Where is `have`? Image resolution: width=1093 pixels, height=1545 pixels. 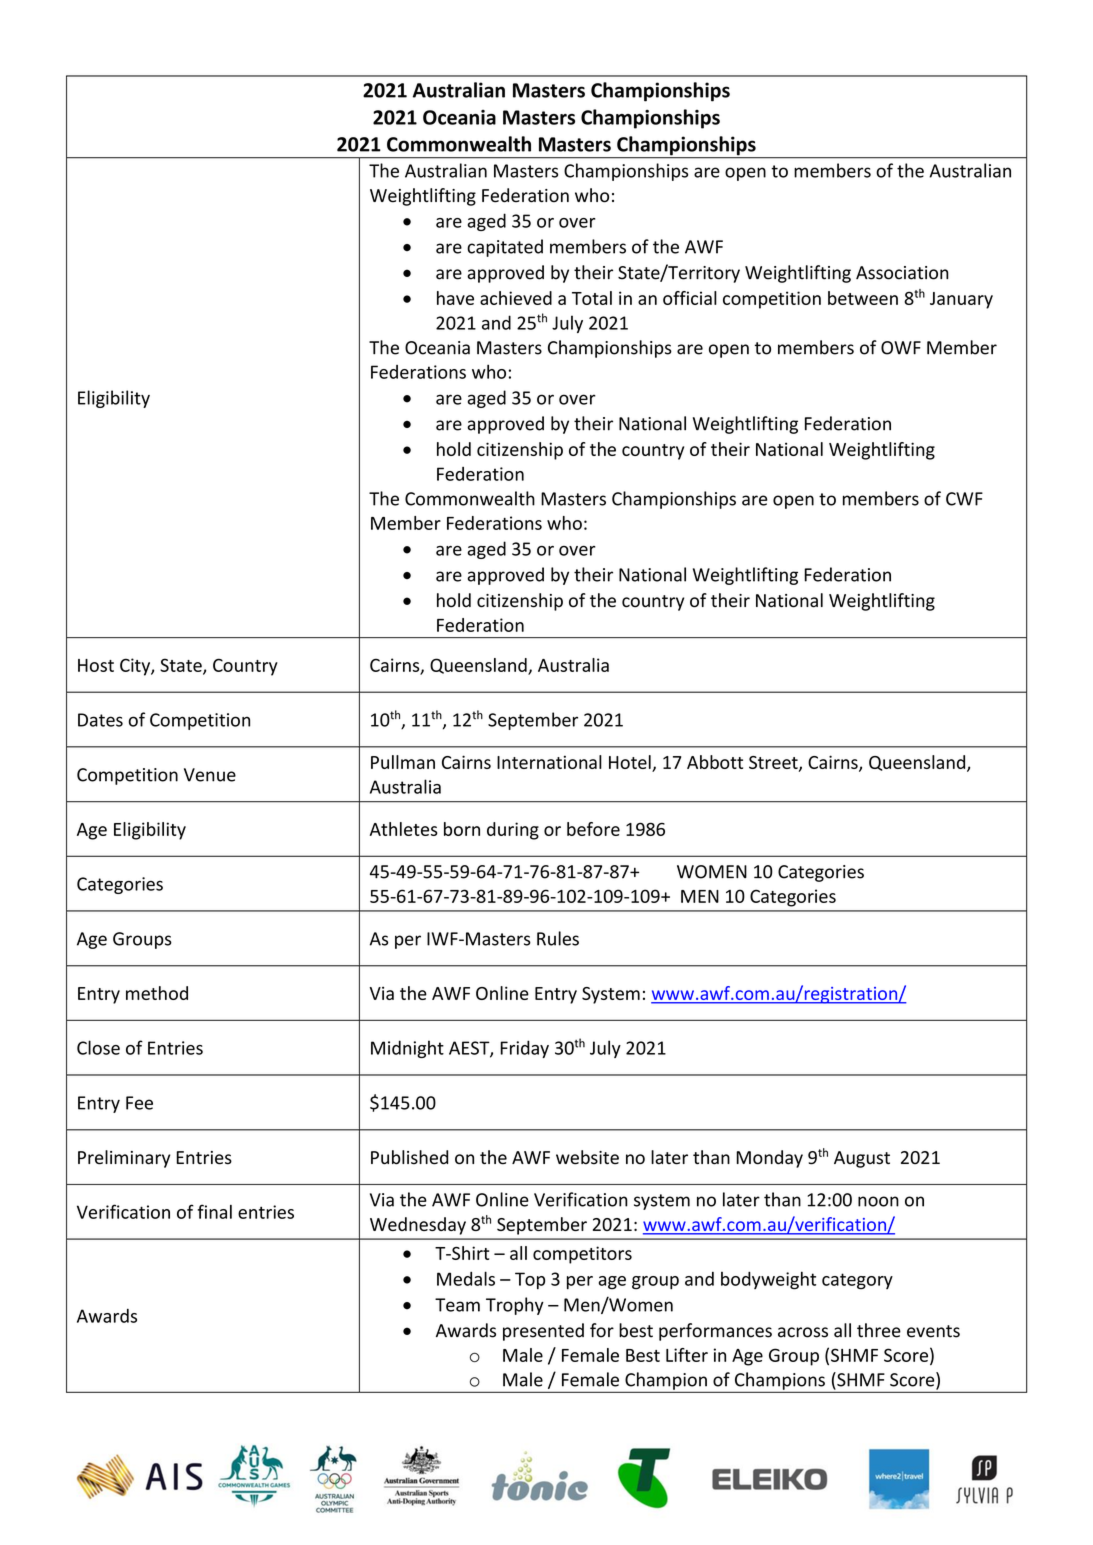
have is located at coordinates (455, 298).
